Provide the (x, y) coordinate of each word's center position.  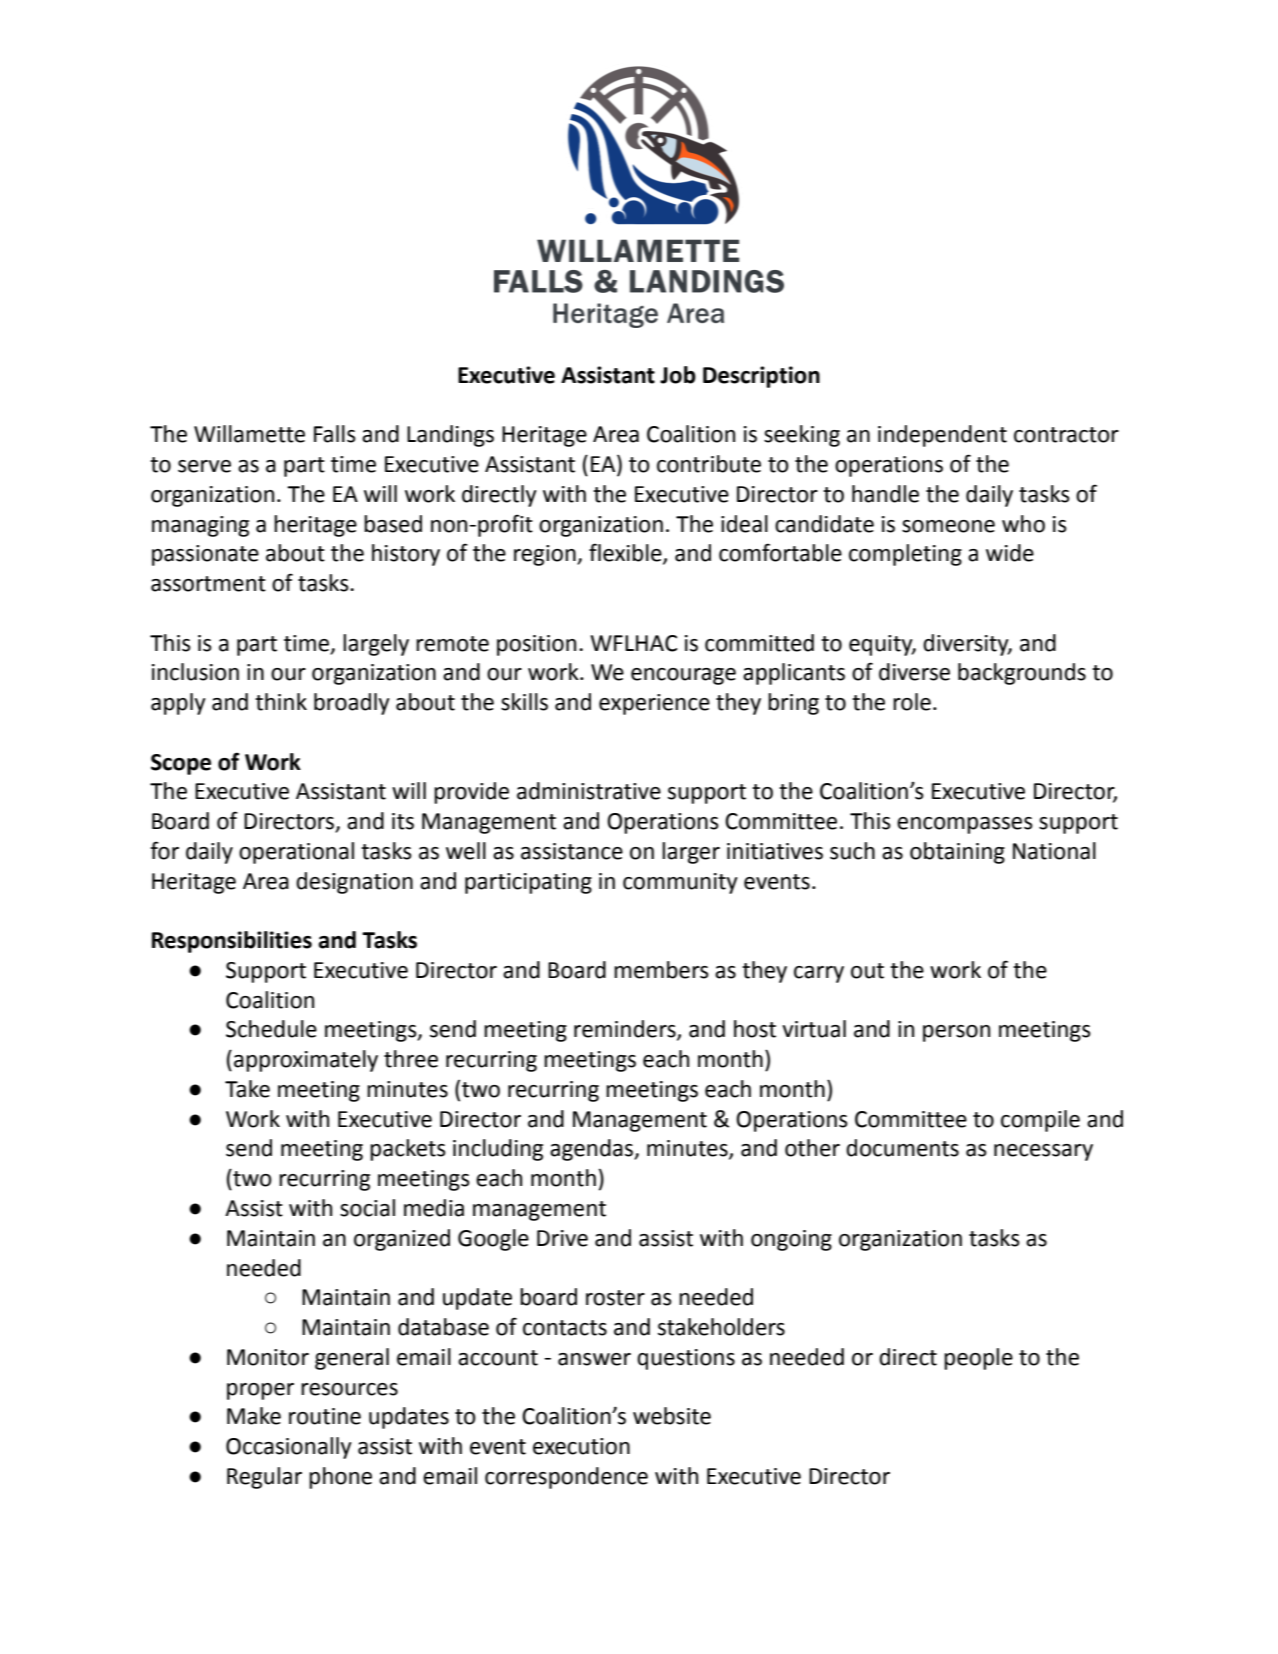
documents (902, 1148)
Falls (335, 434)
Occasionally (289, 1448)
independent (942, 436)
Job (678, 375)
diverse (914, 672)
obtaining (957, 853)
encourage (683, 676)
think (281, 702)
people (978, 1359)
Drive (562, 1238)
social (367, 1208)
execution (581, 1446)
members (661, 970)
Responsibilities (232, 942)
